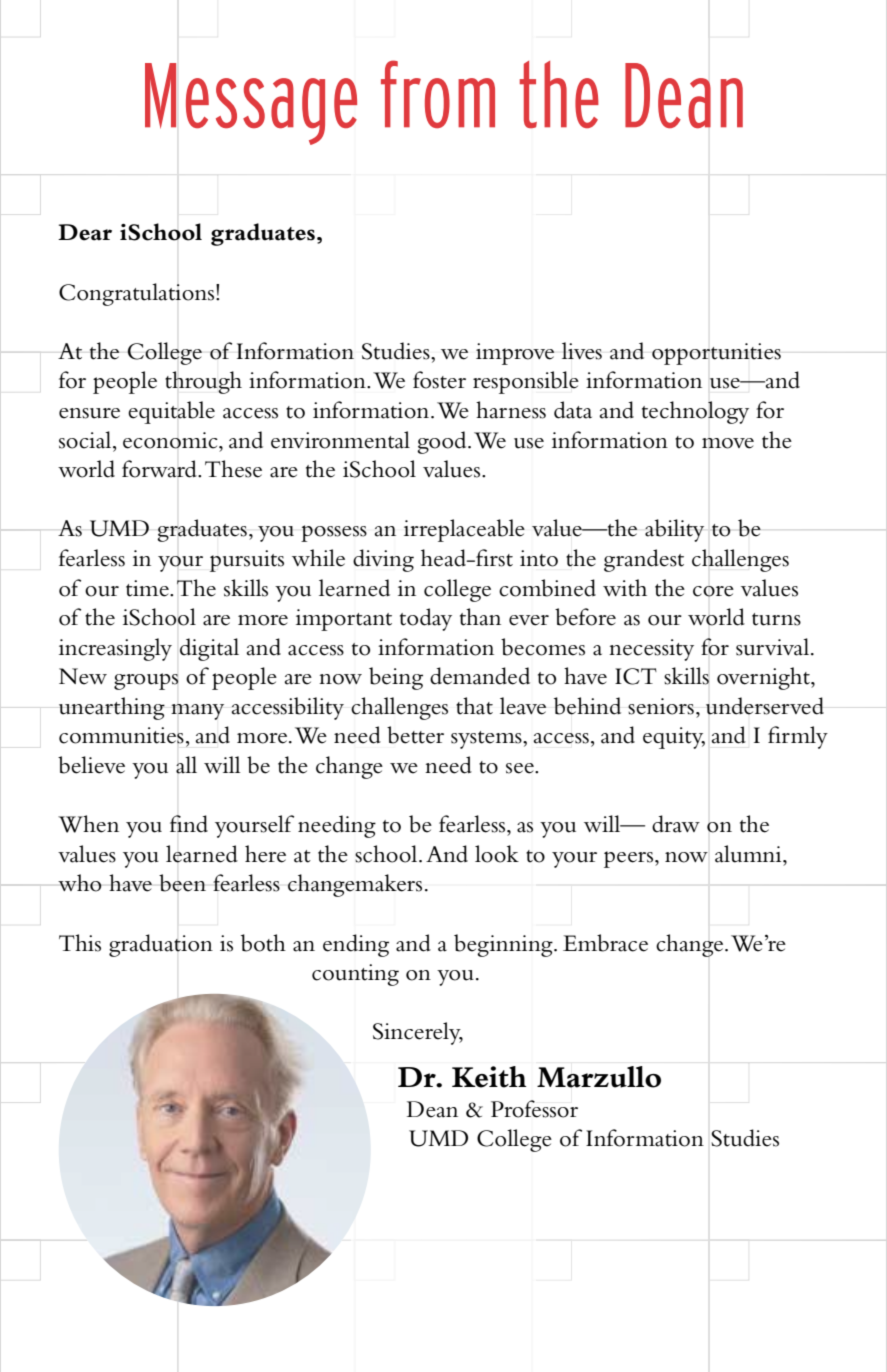 The image size is (887, 1372). Describe the element at coordinates (171, 440) in the page. I see `economic` at that location.
